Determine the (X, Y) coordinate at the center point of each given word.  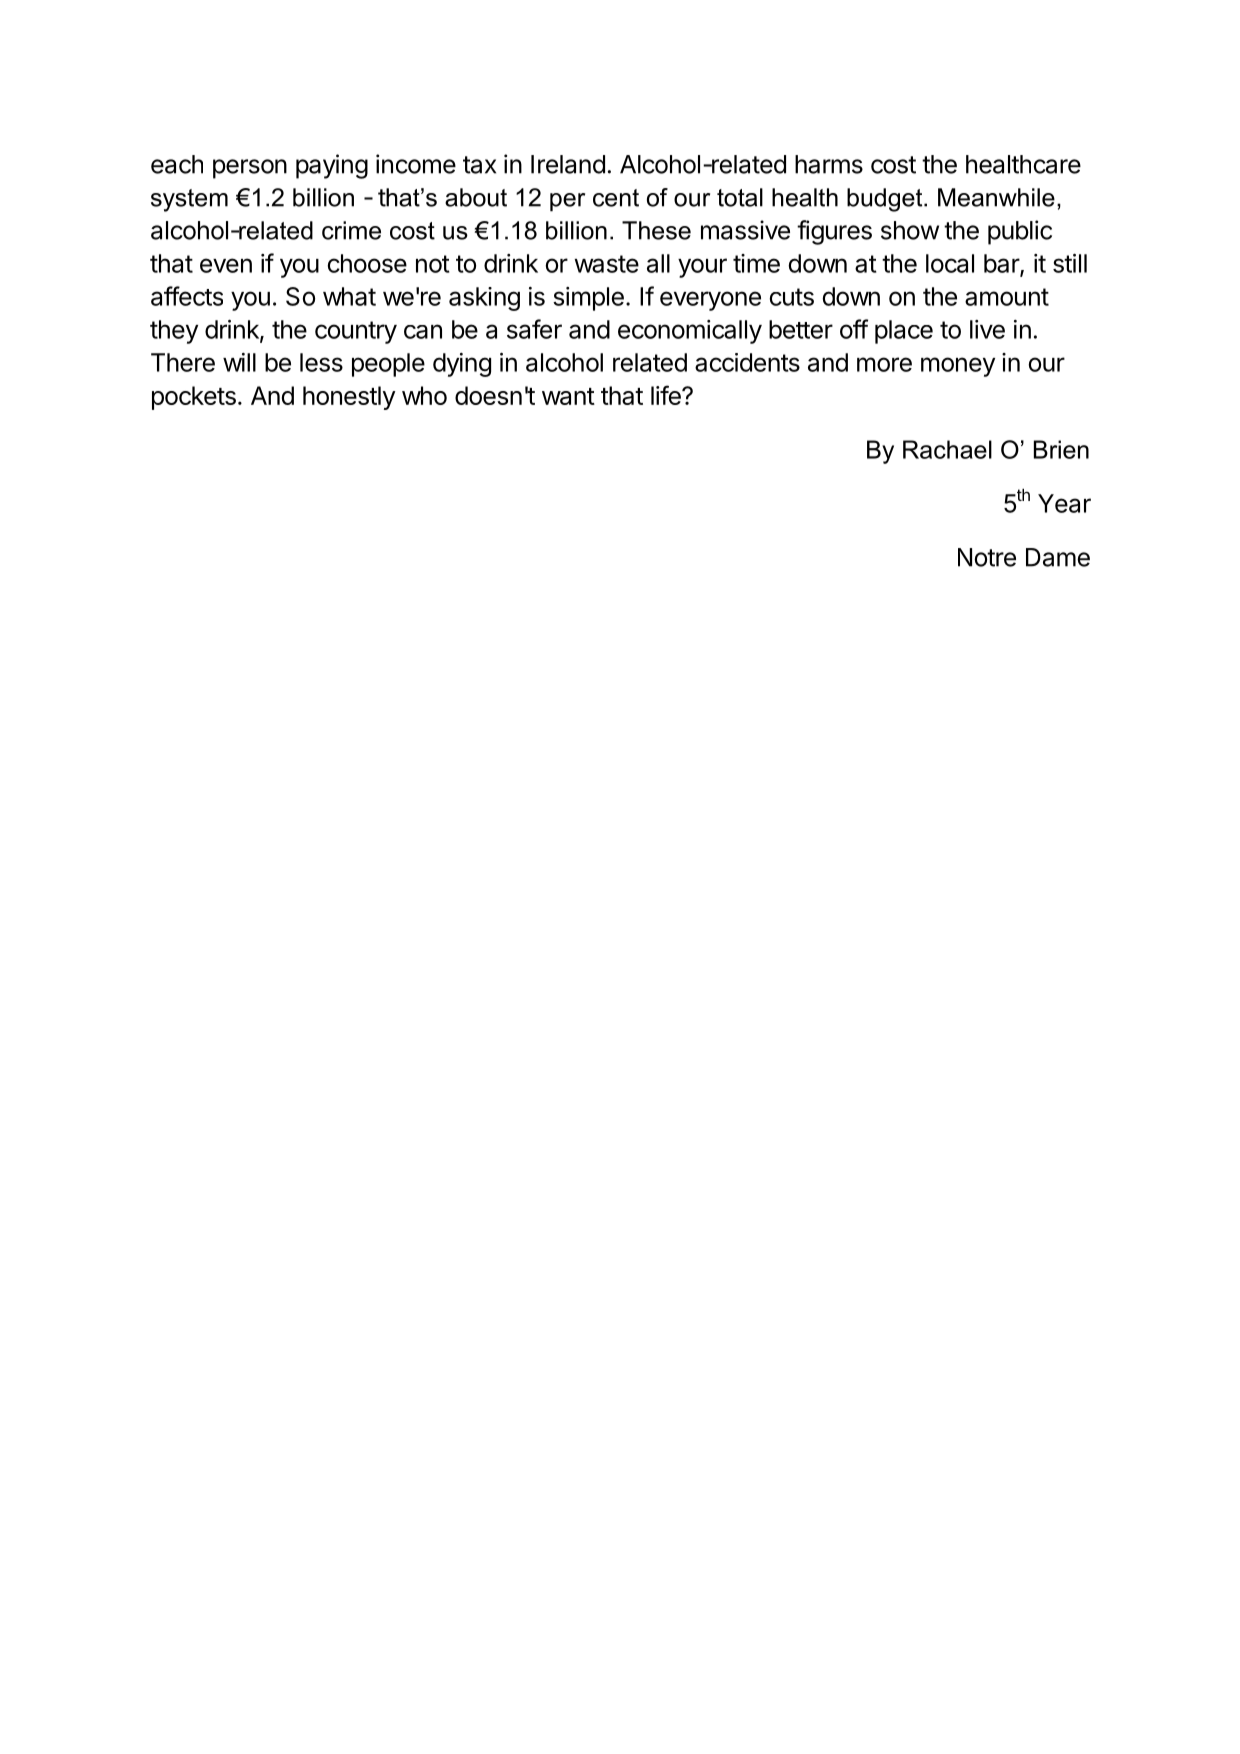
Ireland (568, 164)
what (349, 296)
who (424, 395)
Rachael (947, 449)
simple (588, 299)
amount (1007, 297)
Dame (1058, 557)
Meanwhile (996, 197)
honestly (349, 398)
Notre (987, 557)
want (568, 396)
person (250, 169)
